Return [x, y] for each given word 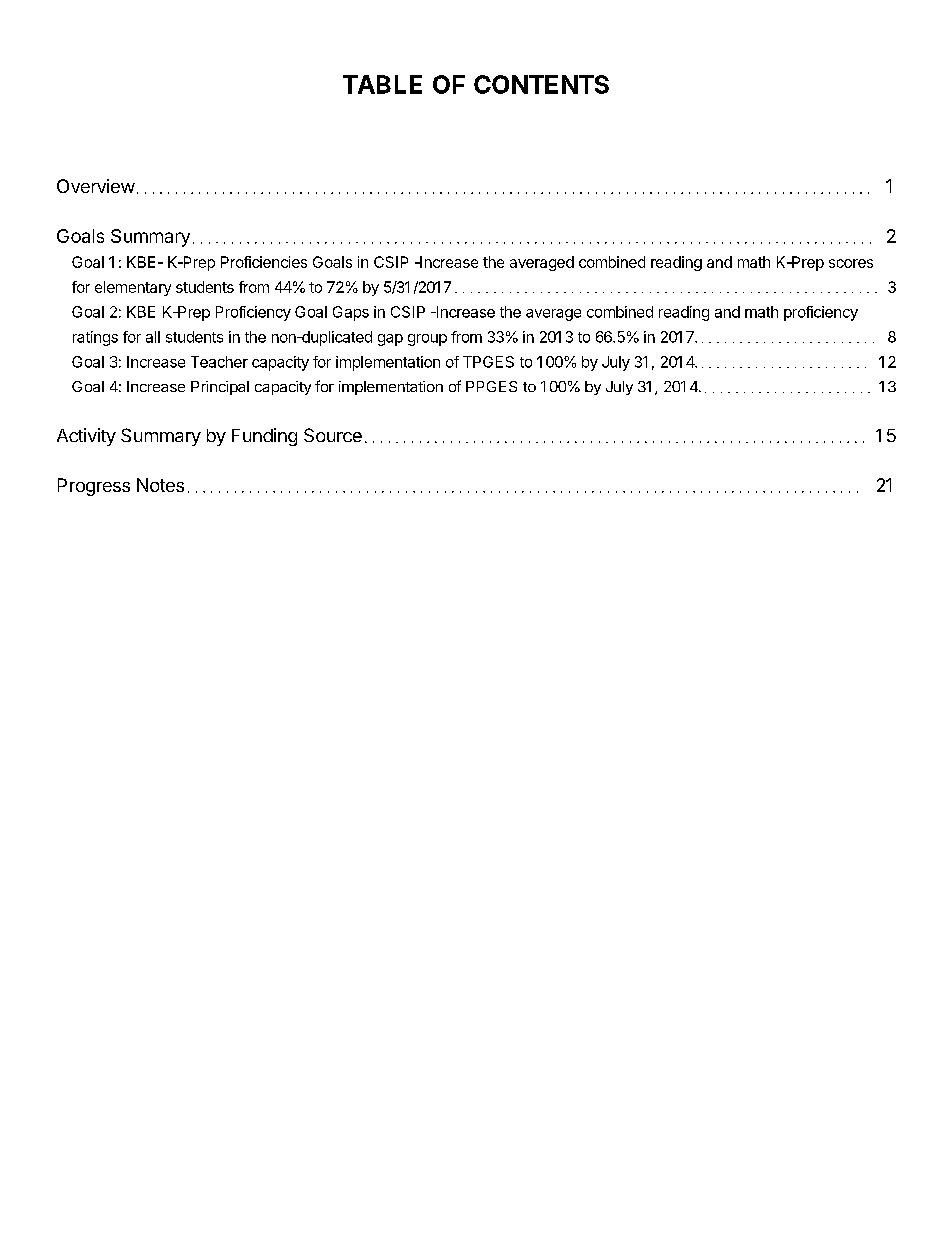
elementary [133, 288]
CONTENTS [541, 84]
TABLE [382, 84]
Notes [160, 485]
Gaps [351, 313]
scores [851, 263]
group [427, 340]
